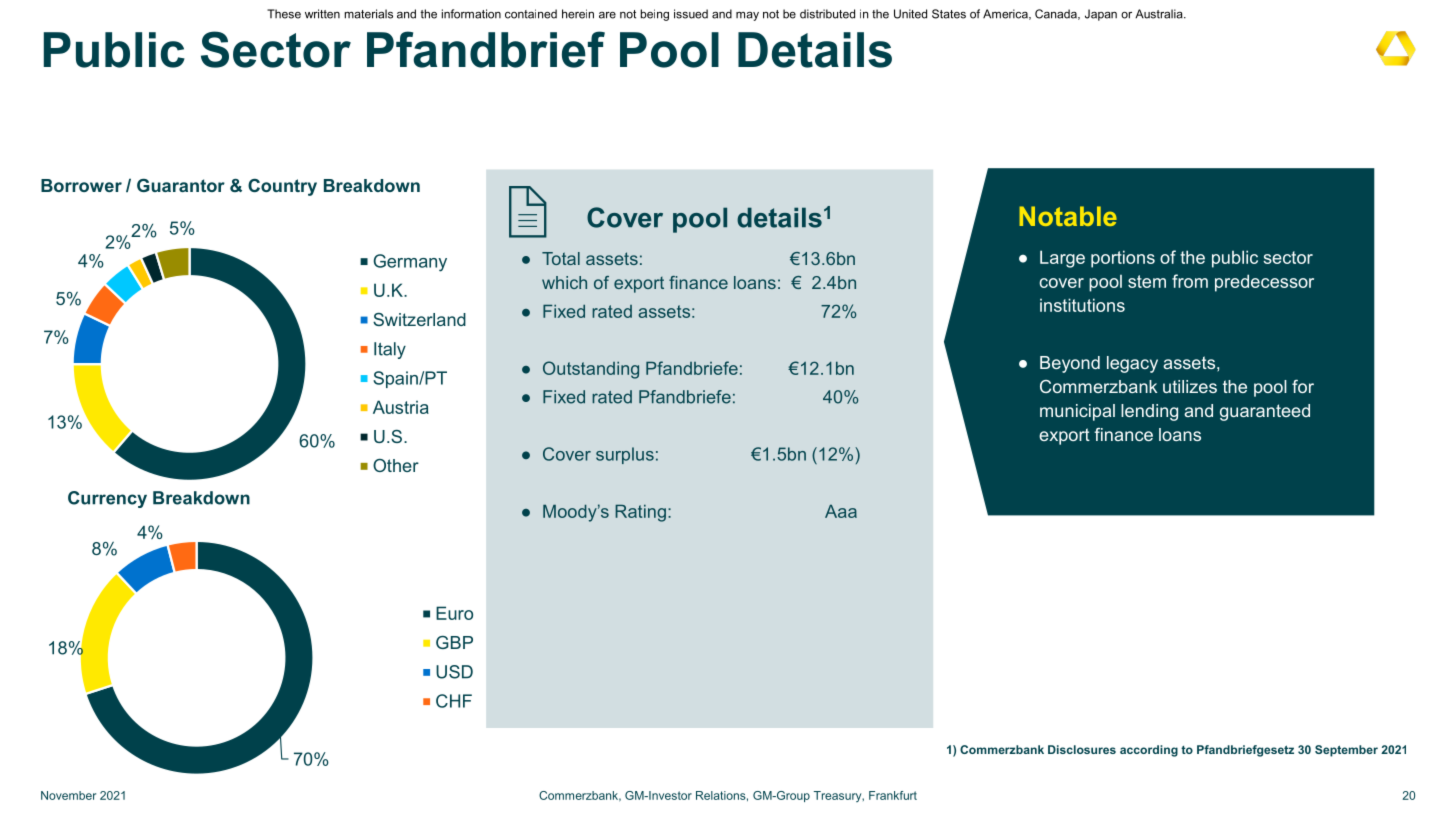  I want to click on according, so click(1149, 751).
